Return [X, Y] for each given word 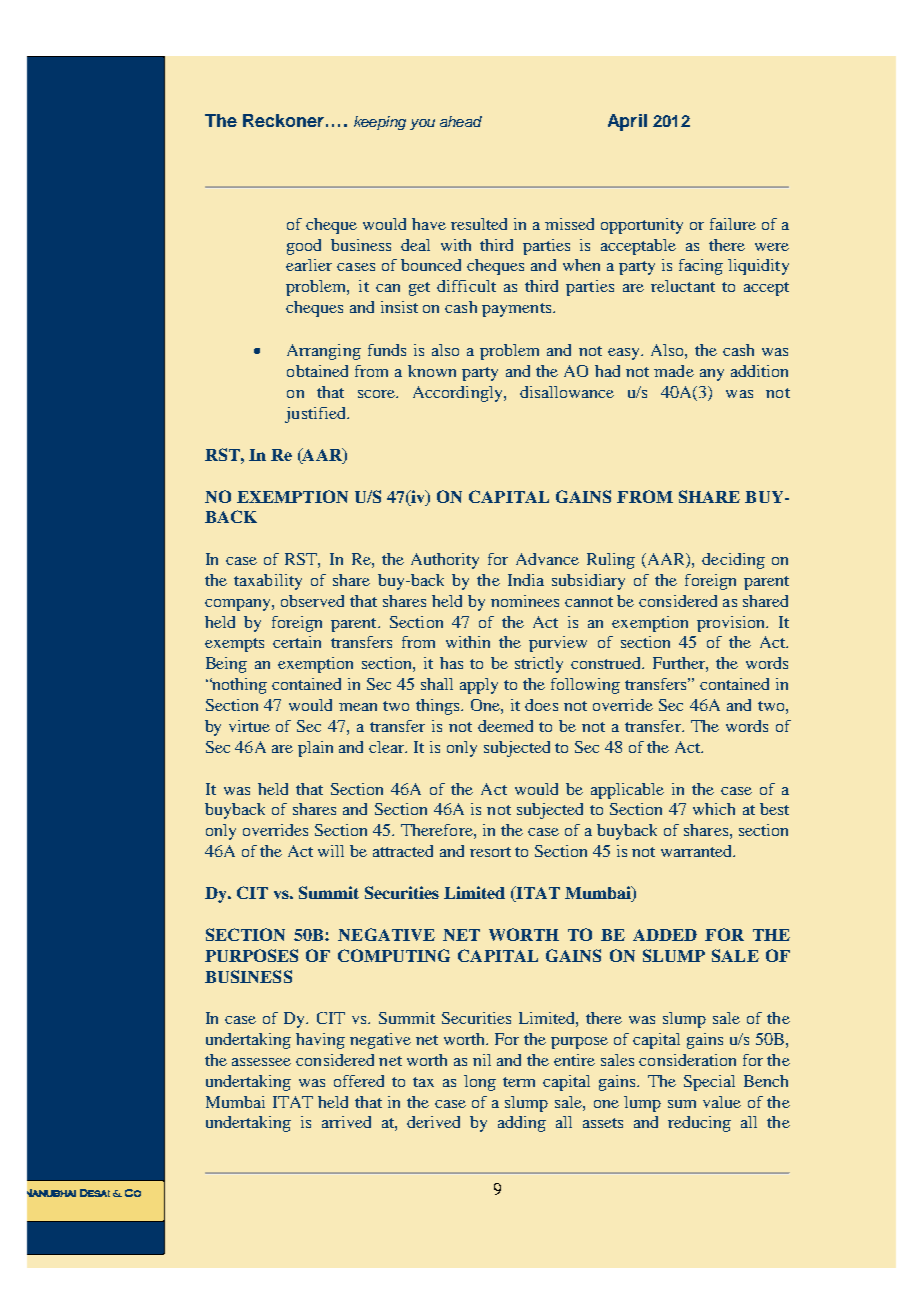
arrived [346, 1122]
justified [316, 415]
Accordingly [459, 394]
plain [315, 749]
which [714, 809]
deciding [733, 561]
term [519, 1082]
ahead [461, 121]
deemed [505, 726]
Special [709, 1083]
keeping [380, 123]
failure [733, 224]
